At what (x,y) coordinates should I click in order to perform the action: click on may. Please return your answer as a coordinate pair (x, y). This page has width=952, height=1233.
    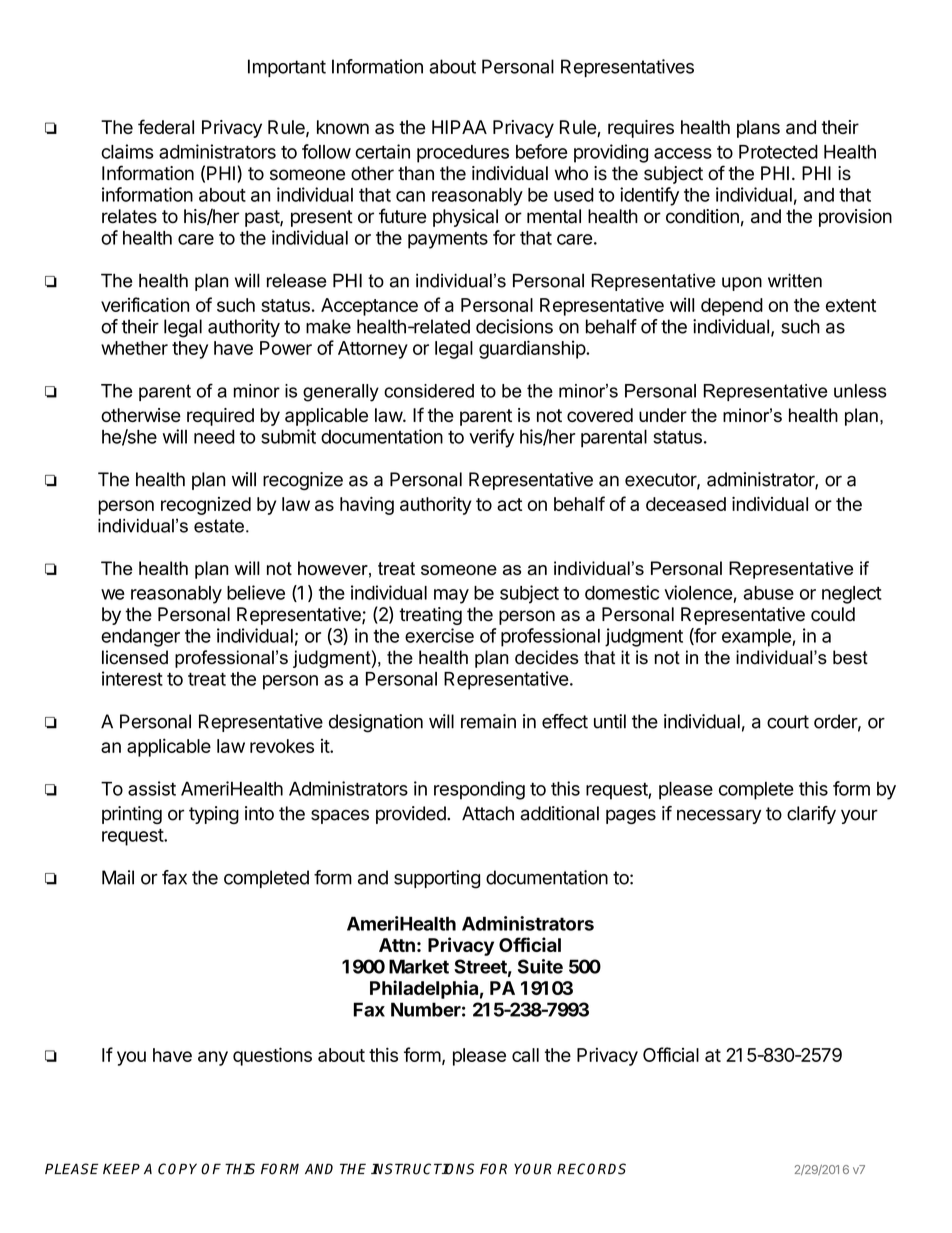
    Looking at the image, I should click on (451, 596).
